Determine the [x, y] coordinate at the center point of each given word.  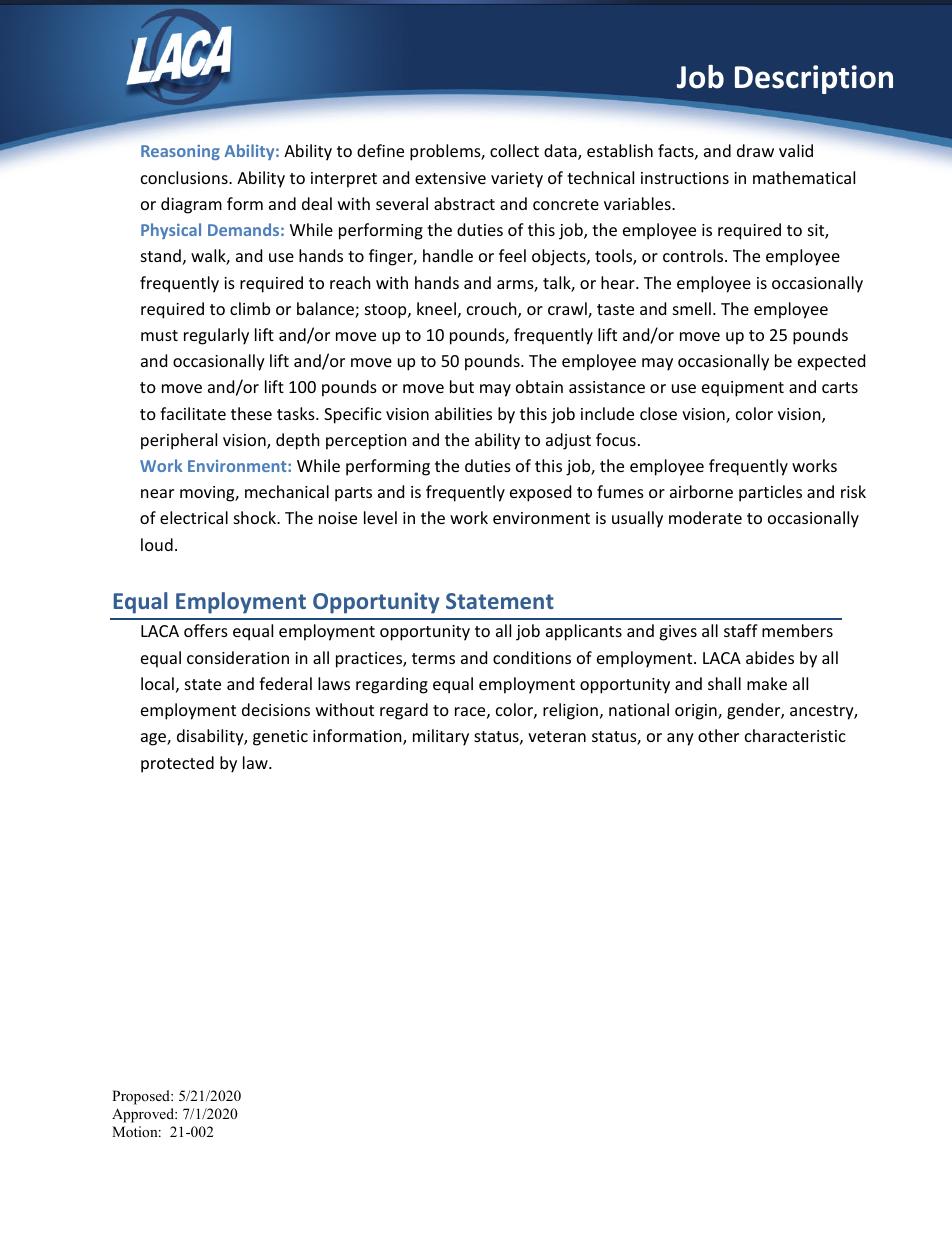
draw [755, 150]
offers [206, 630]
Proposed [142, 1097]
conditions [532, 657]
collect [514, 150]
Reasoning [180, 152]
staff [741, 630]
